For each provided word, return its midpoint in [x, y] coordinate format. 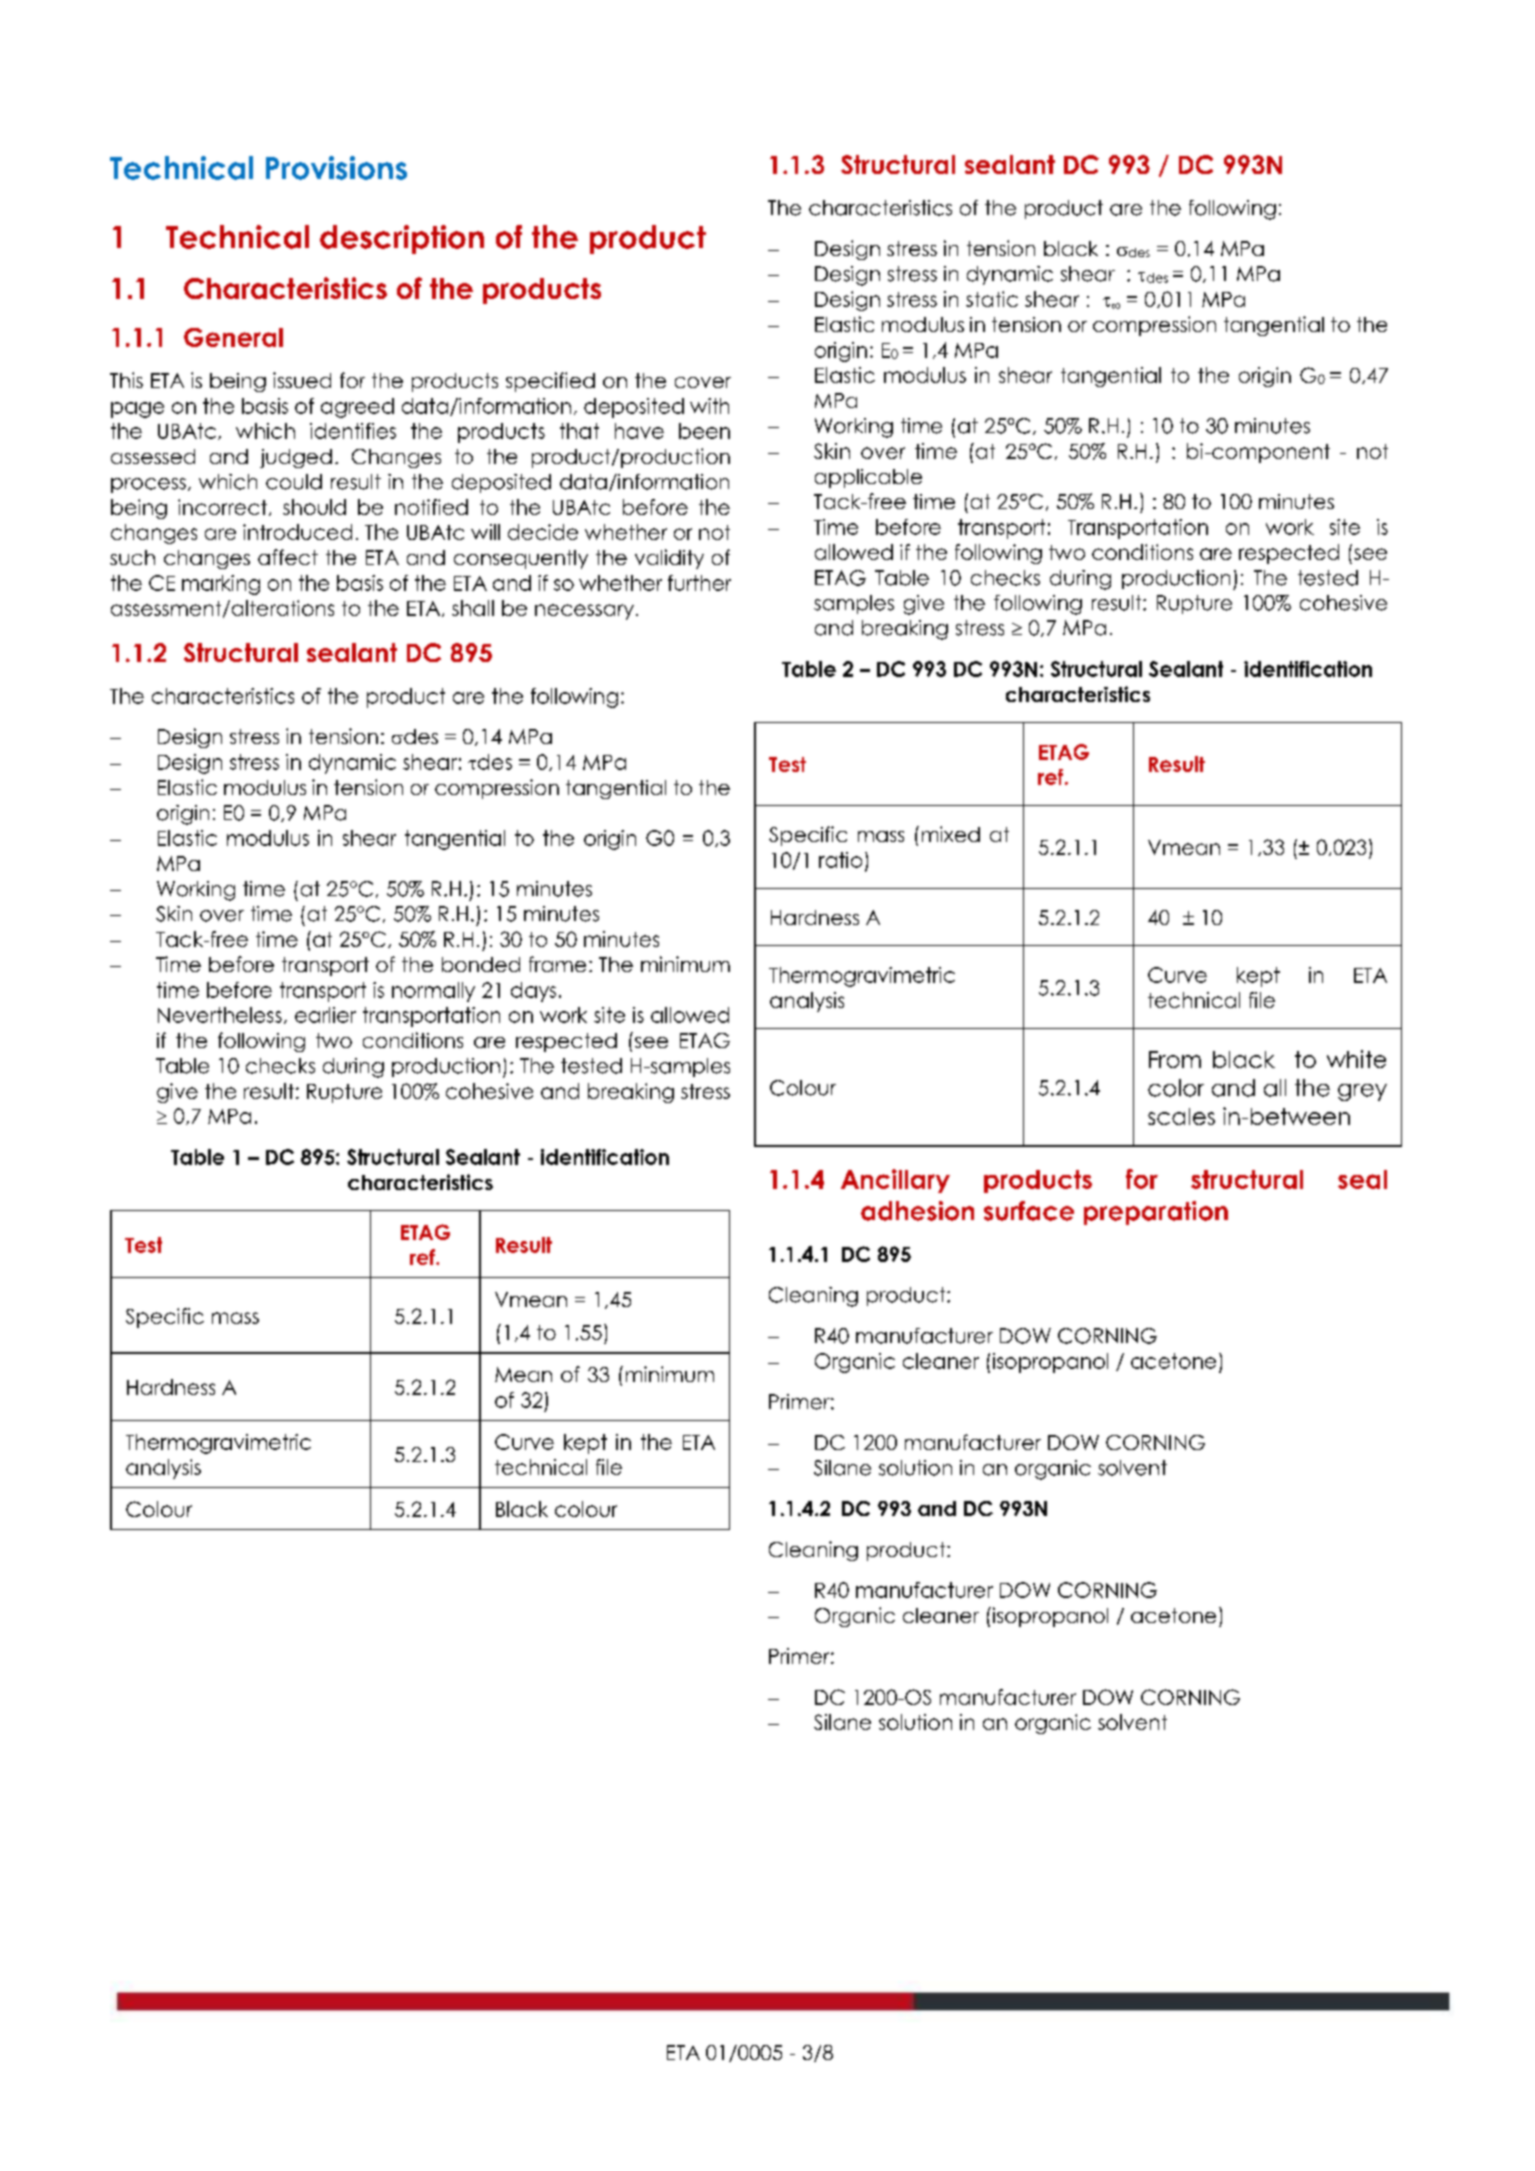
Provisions [336, 168]
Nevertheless [220, 1015]
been [704, 431]
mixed [951, 834]
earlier [325, 1015]
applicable [868, 478]
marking [221, 585]
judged [296, 458]
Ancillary [895, 1181]
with [709, 406]
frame [557, 964]
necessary [584, 612]
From [1175, 1059]
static [992, 299]
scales [1181, 1116]
